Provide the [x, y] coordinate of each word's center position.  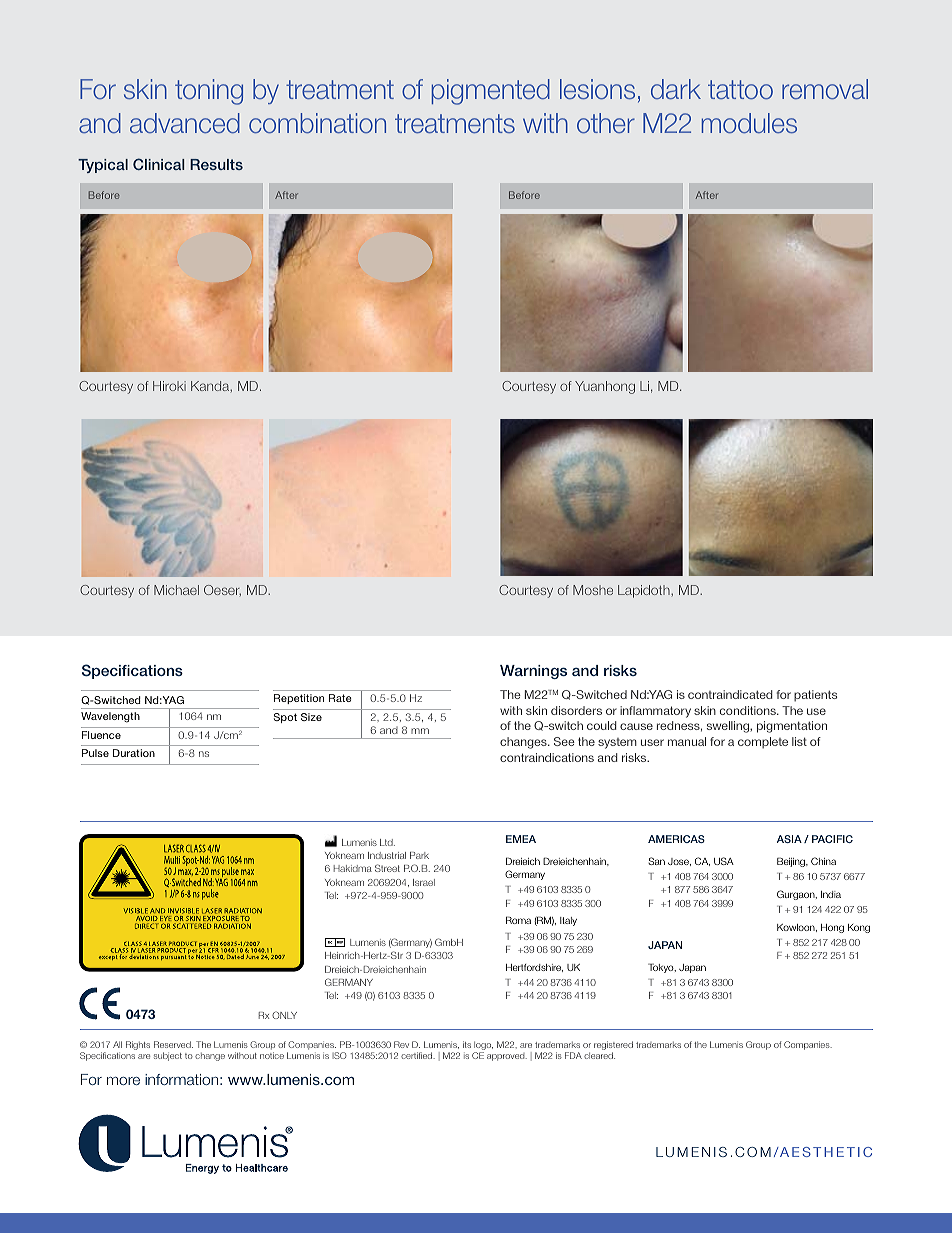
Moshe [593, 590]
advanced [185, 123]
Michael [176, 590]
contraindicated [730, 694]
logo [483, 1047]
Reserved [173, 1044]
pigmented [491, 92]
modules [749, 123]
